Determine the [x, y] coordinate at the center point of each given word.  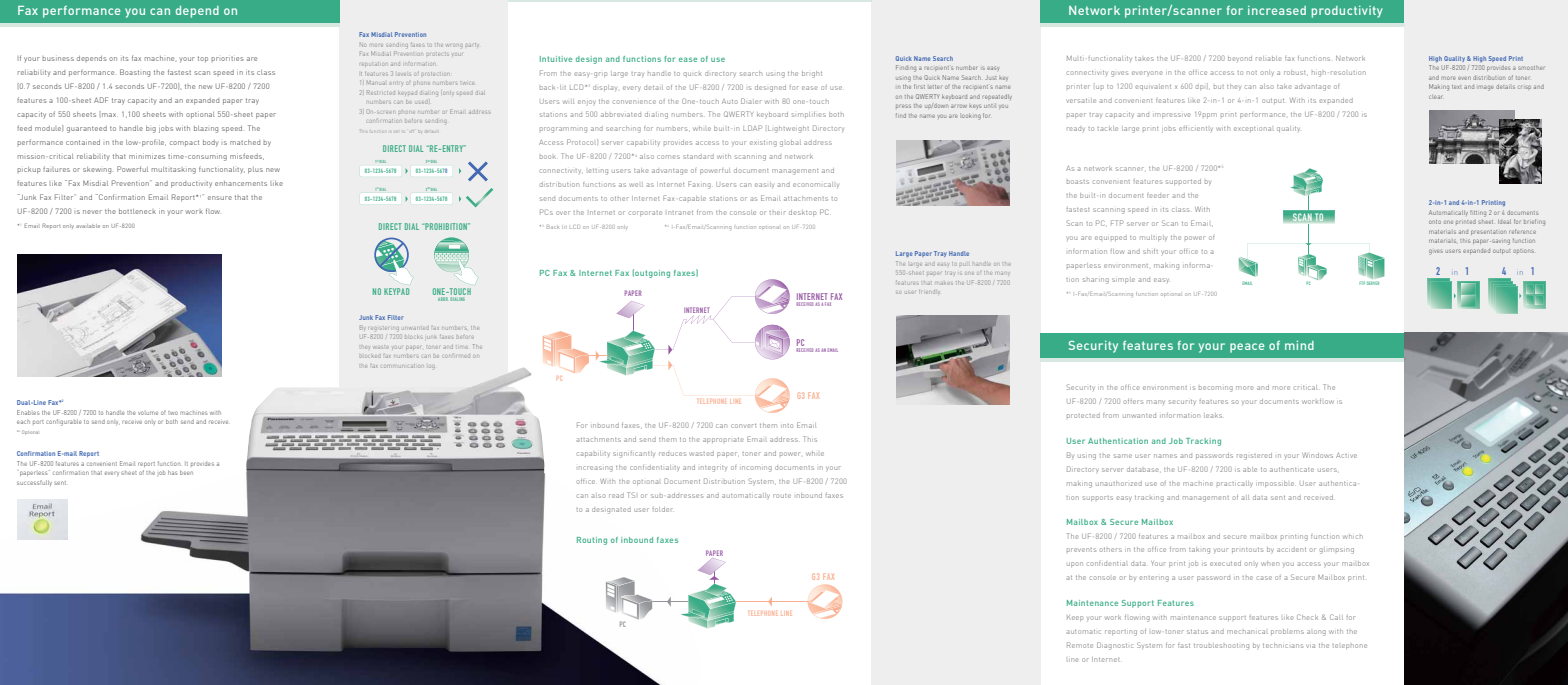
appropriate [723, 440]
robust [1296, 73]
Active [1346, 455]
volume [148, 413]
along [1316, 633]
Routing [592, 541]
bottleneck [137, 211]
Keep [1075, 618]
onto [1435, 222]
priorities [227, 59]
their [777, 213]
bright [812, 74]
